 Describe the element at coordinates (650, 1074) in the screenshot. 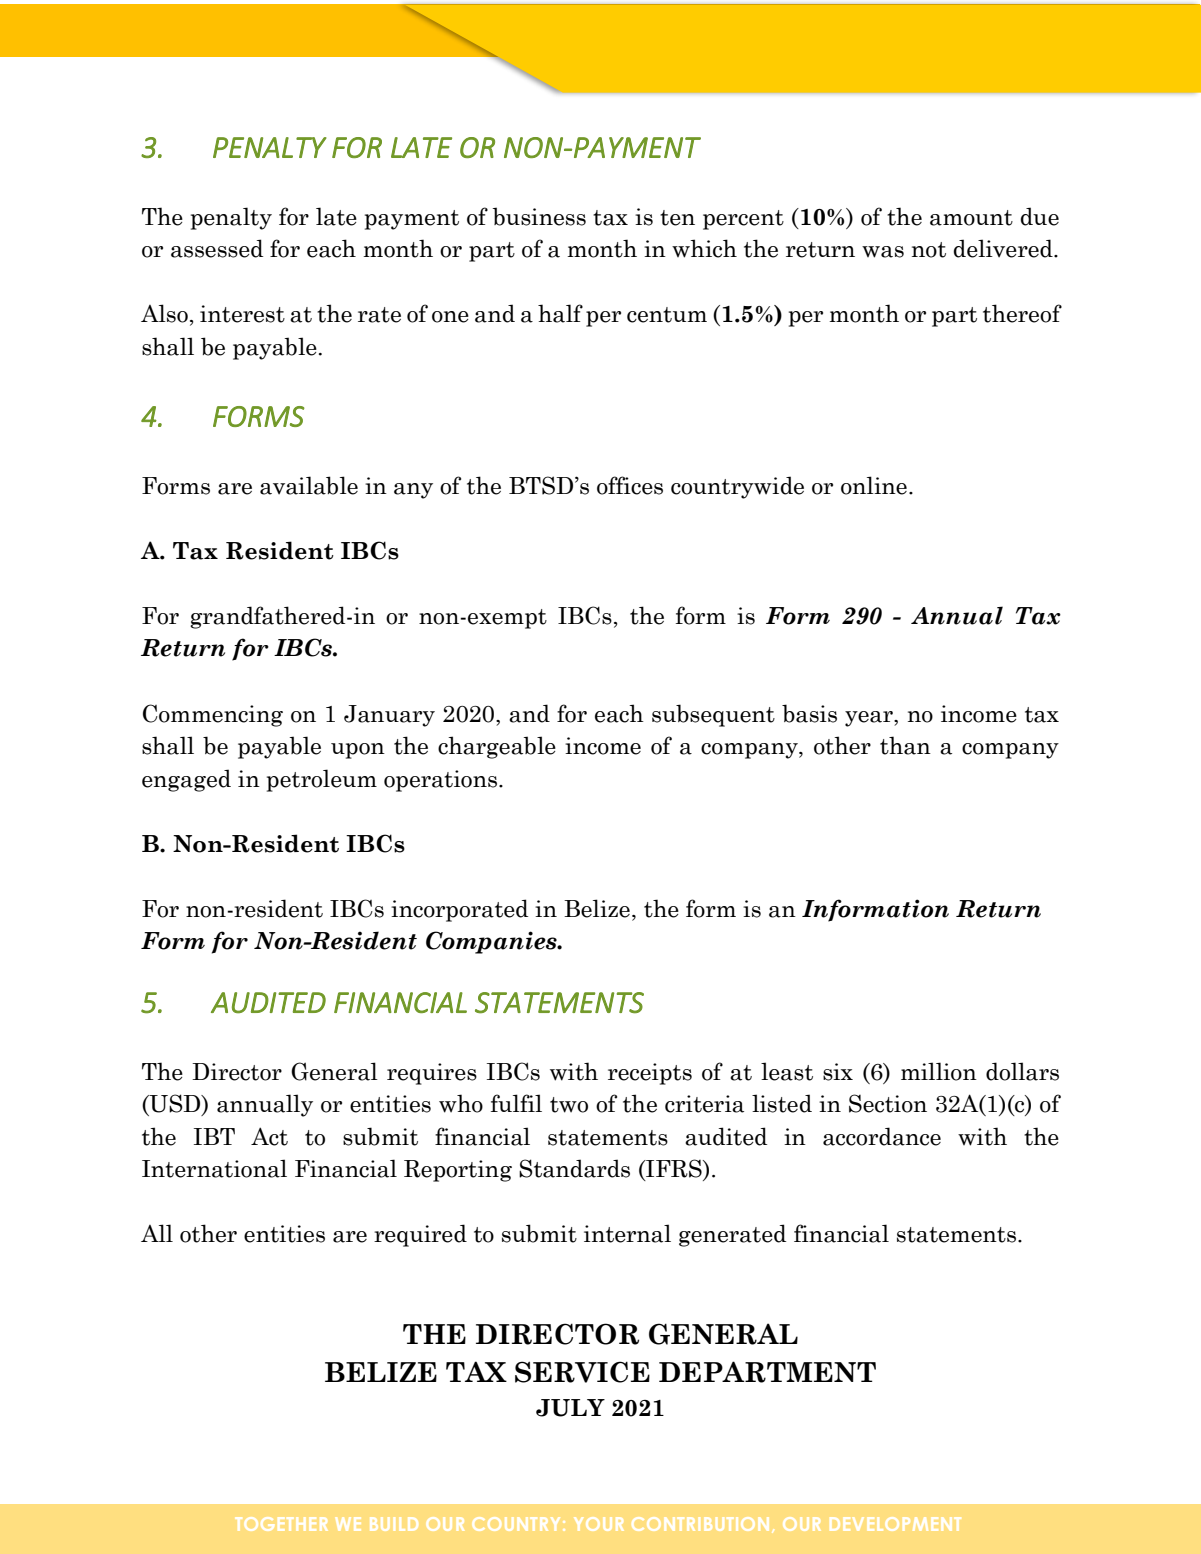

I see `receipts` at that location.
